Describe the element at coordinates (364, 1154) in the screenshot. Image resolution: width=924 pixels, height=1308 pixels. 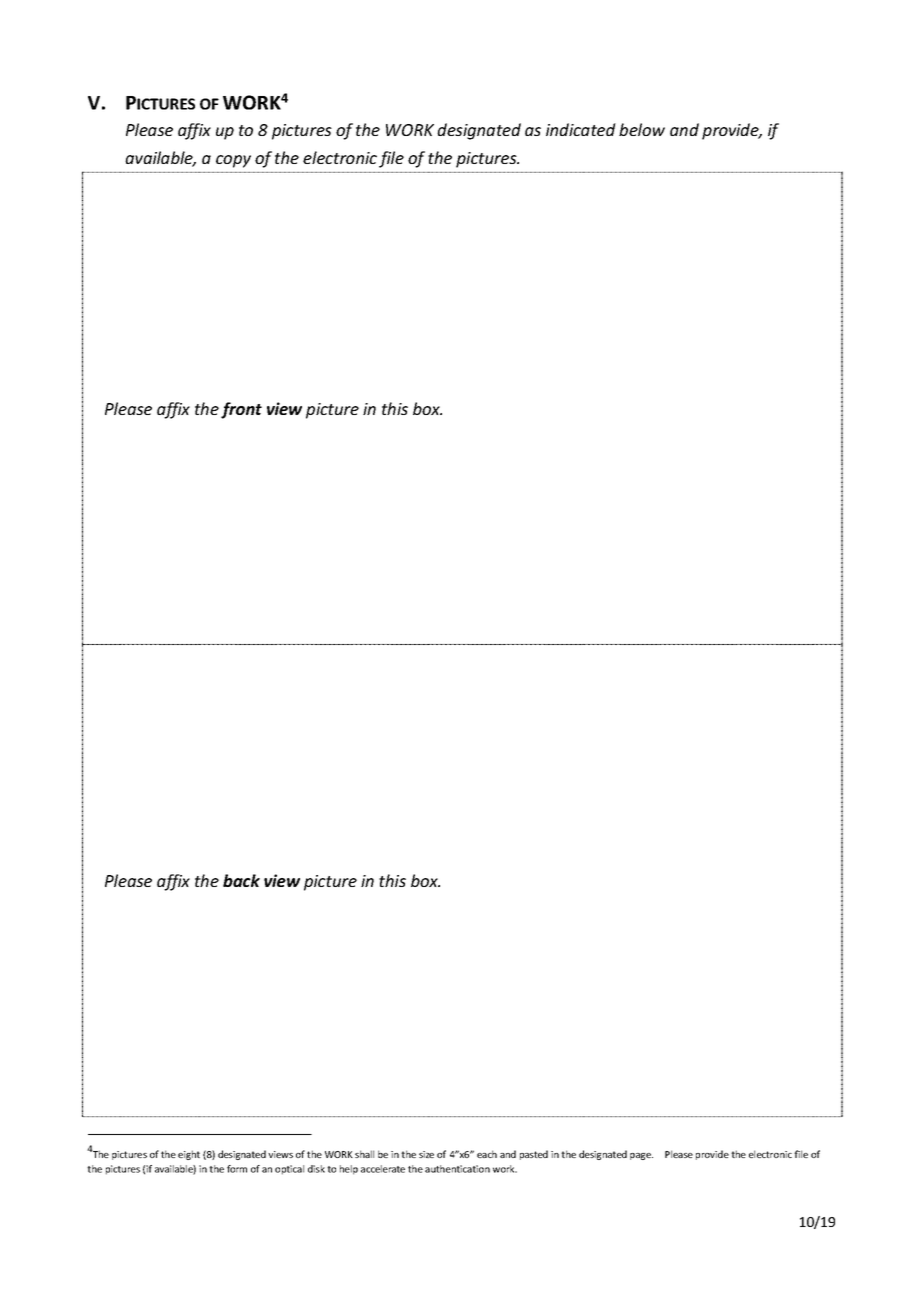
I see `shall` at that location.
